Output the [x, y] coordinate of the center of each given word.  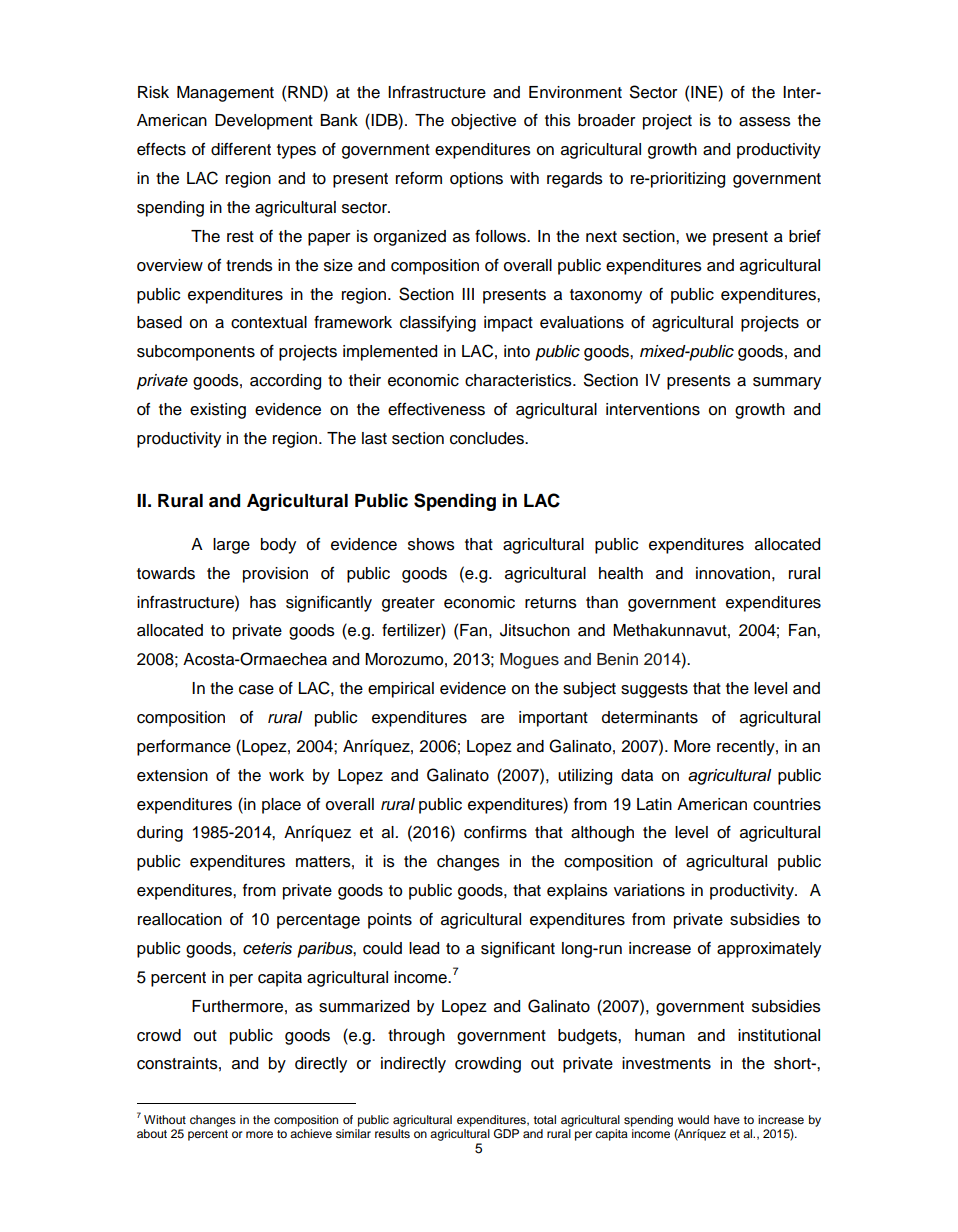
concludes [488, 438]
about [152, 1133]
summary [787, 383]
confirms [495, 832]
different [241, 149]
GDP [506, 1134]
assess [765, 122]
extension [172, 775]
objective [483, 122]
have [727, 1119]
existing [218, 411]
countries [787, 804]
